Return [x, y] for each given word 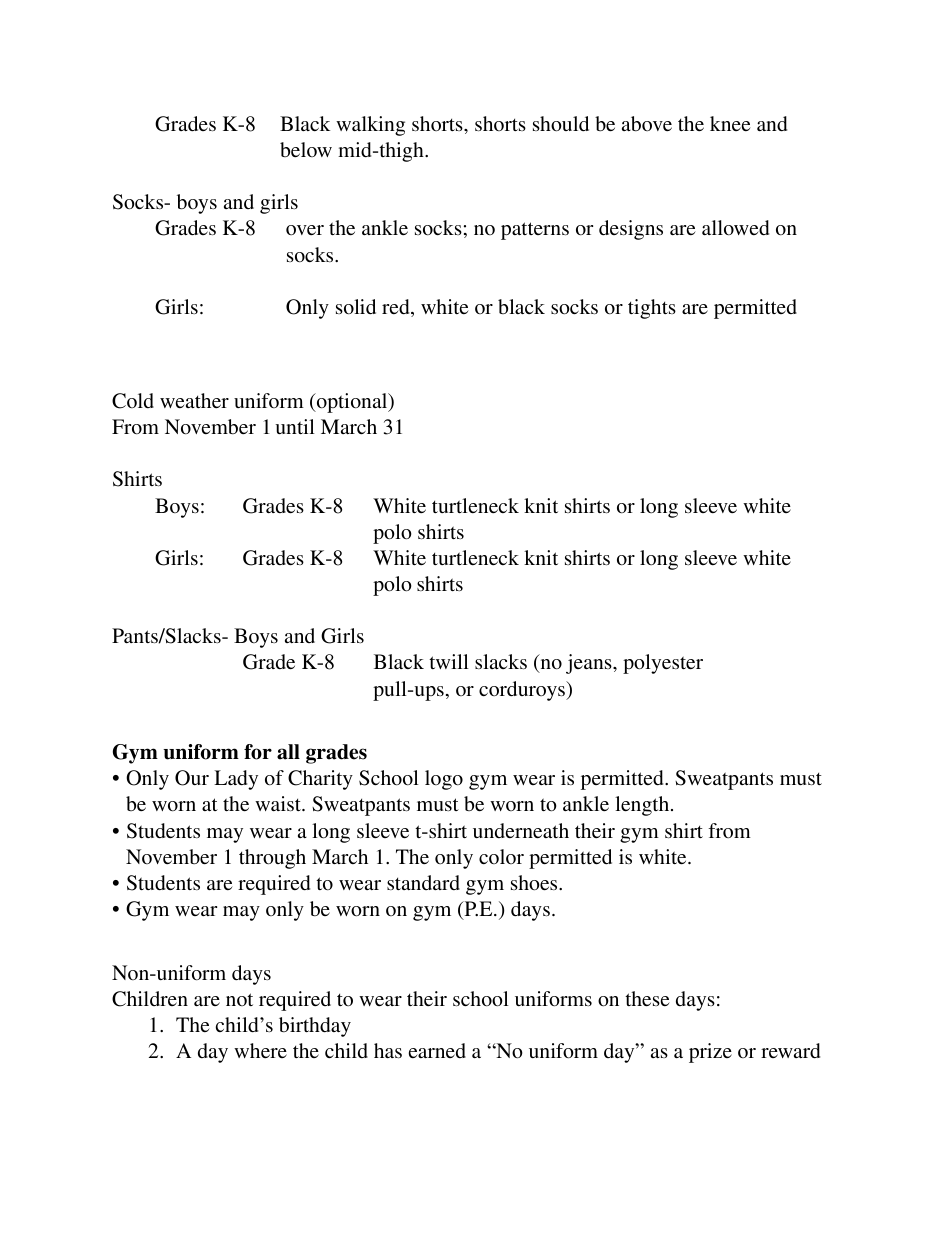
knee [730, 123]
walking [370, 126]
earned [437, 1050]
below [306, 149]
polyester [663, 664]
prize [710, 1053]
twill [449, 661]
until [295, 426]
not [239, 999]
